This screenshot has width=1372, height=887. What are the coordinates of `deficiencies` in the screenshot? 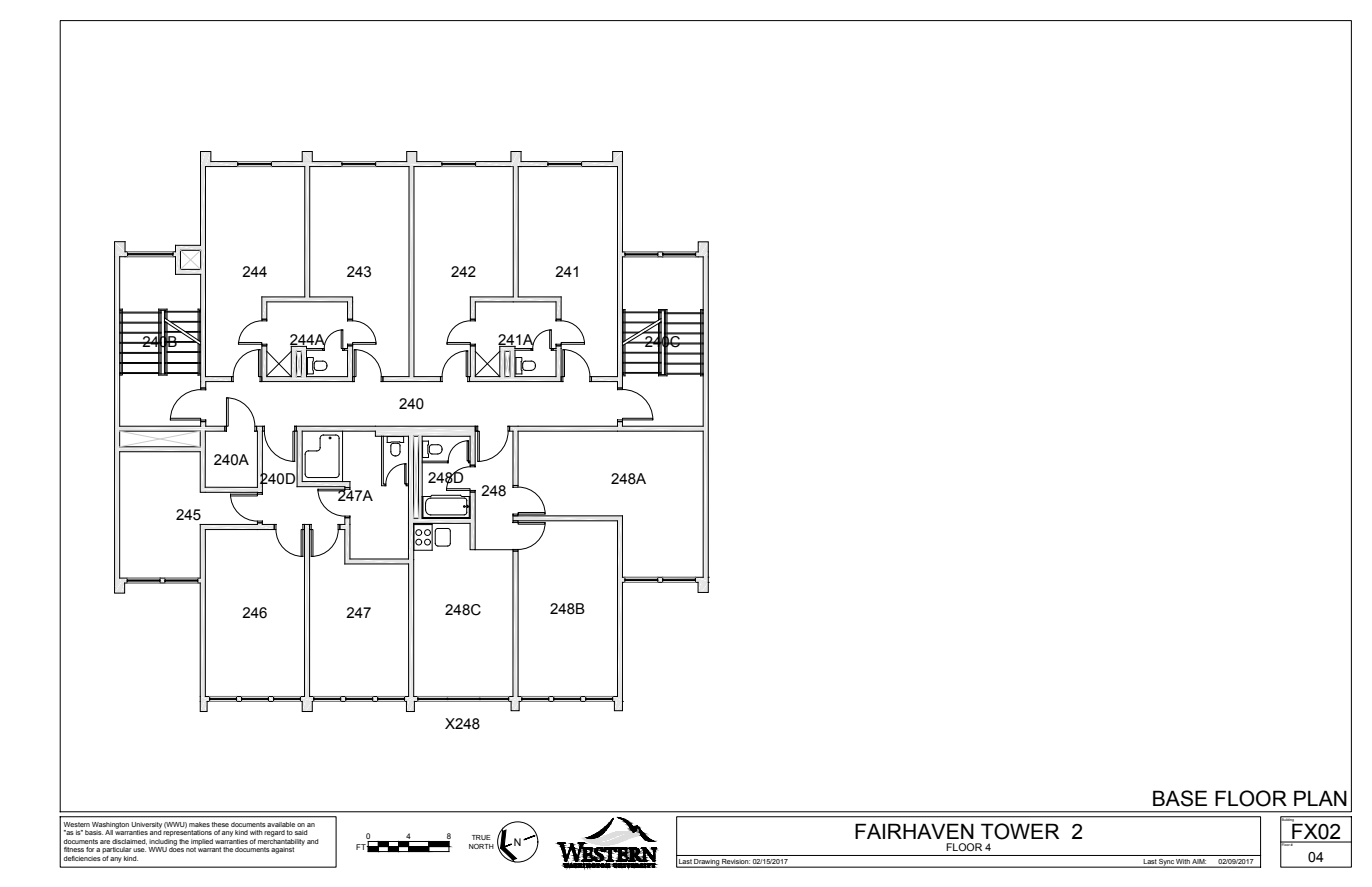 It's located at (82, 858).
